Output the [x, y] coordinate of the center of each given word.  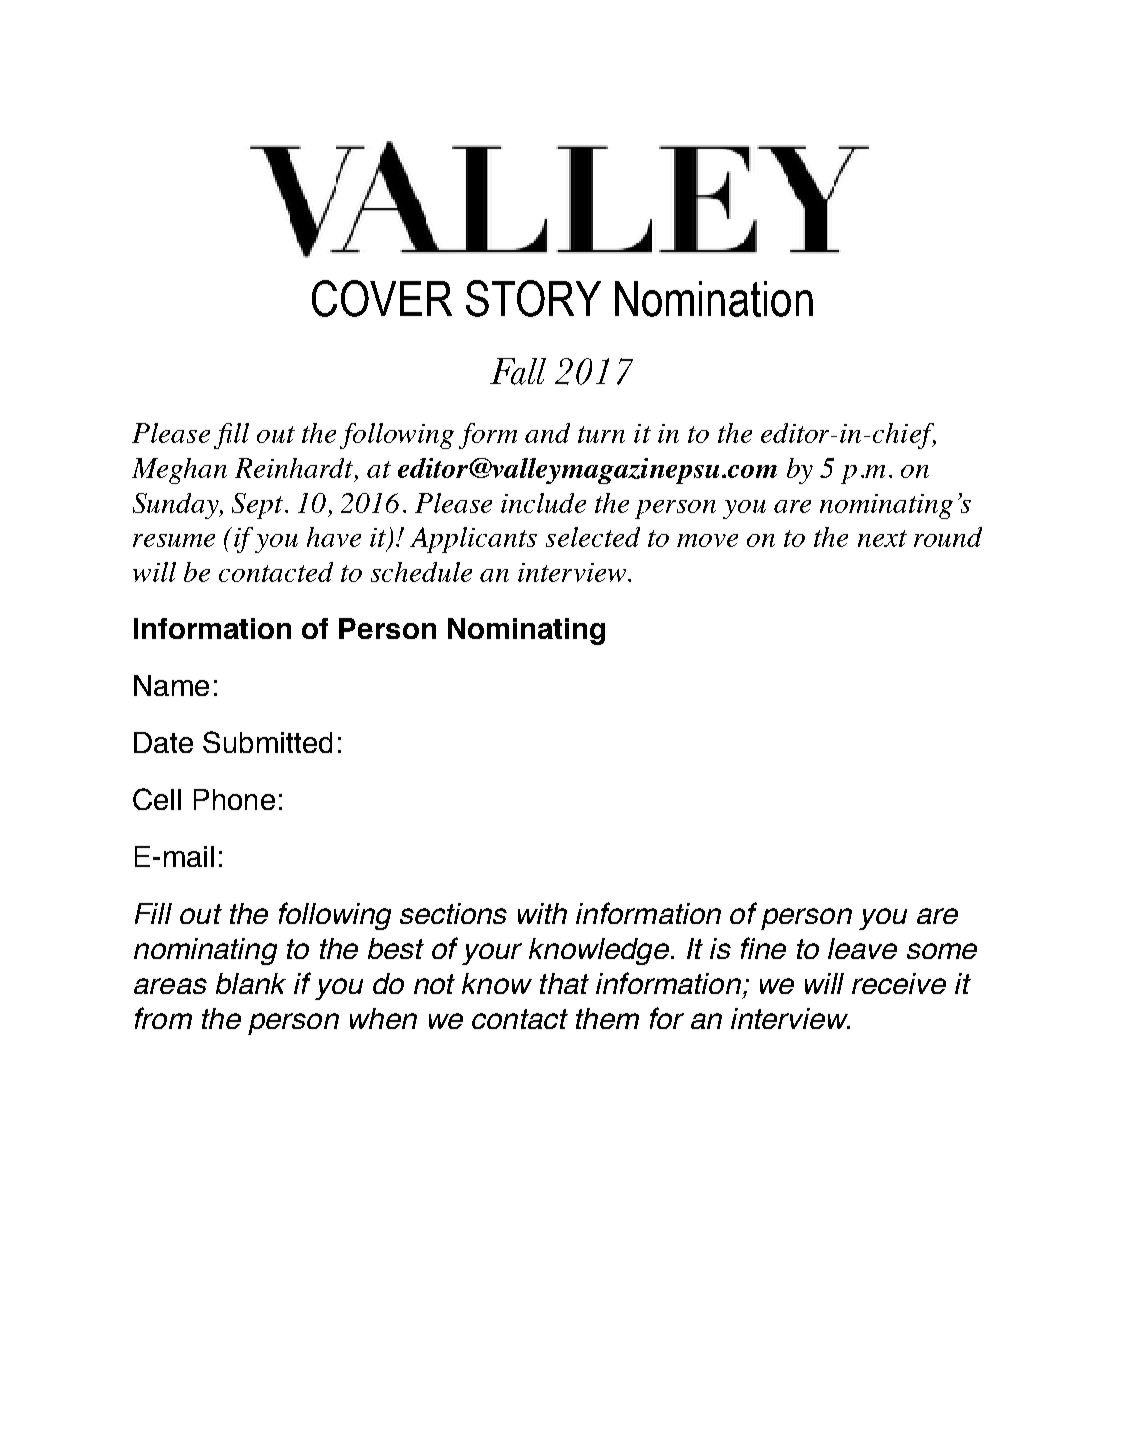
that [564, 983]
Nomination [714, 299]
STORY [533, 298]
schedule [421, 572]
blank [251, 983]
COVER [382, 298]
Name [171, 685]
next [882, 538]
